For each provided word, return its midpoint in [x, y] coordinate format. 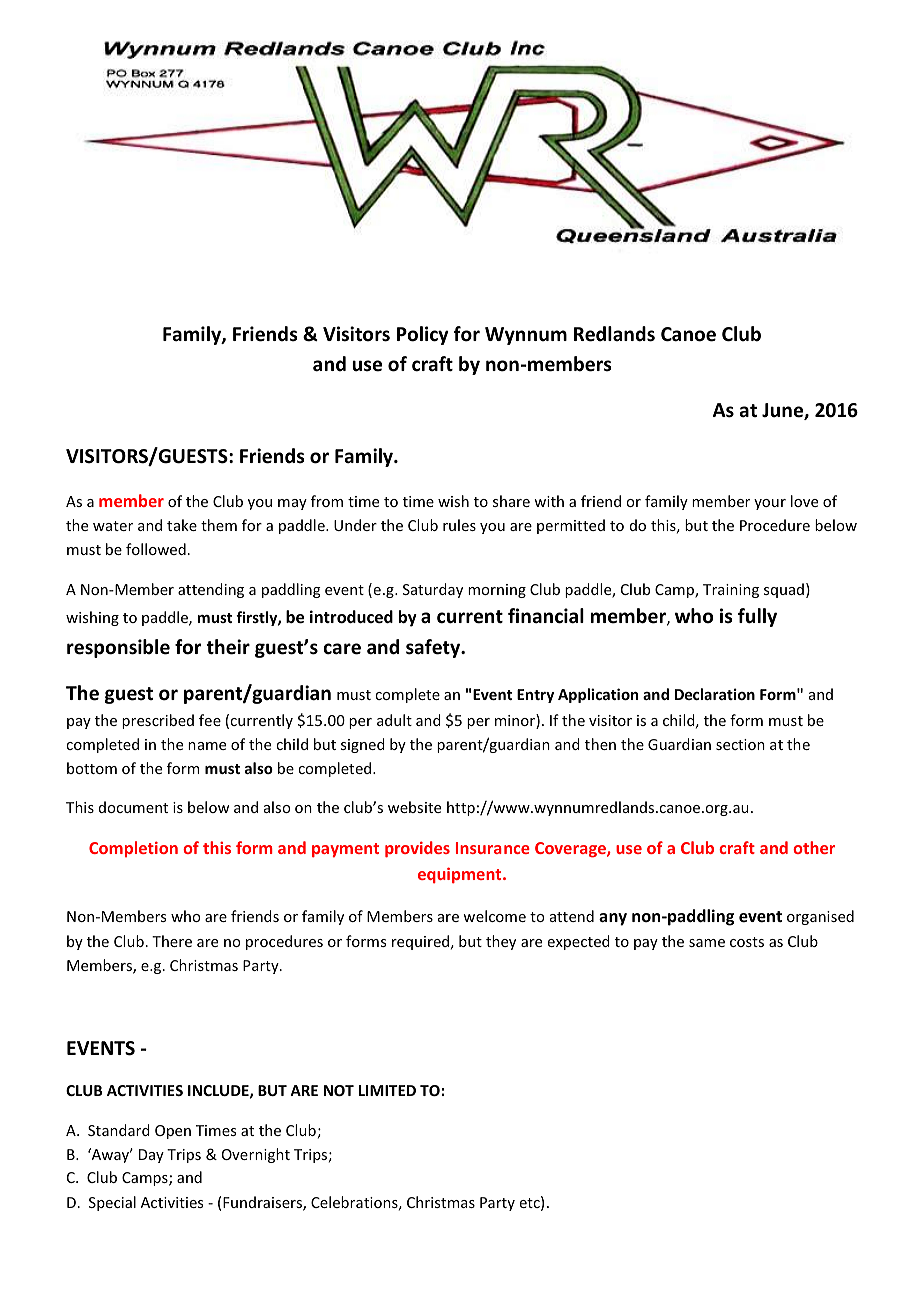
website [414, 807]
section [740, 744]
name [207, 746]
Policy [423, 335]
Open [173, 1132]
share [511, 501]
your [770, 504]
